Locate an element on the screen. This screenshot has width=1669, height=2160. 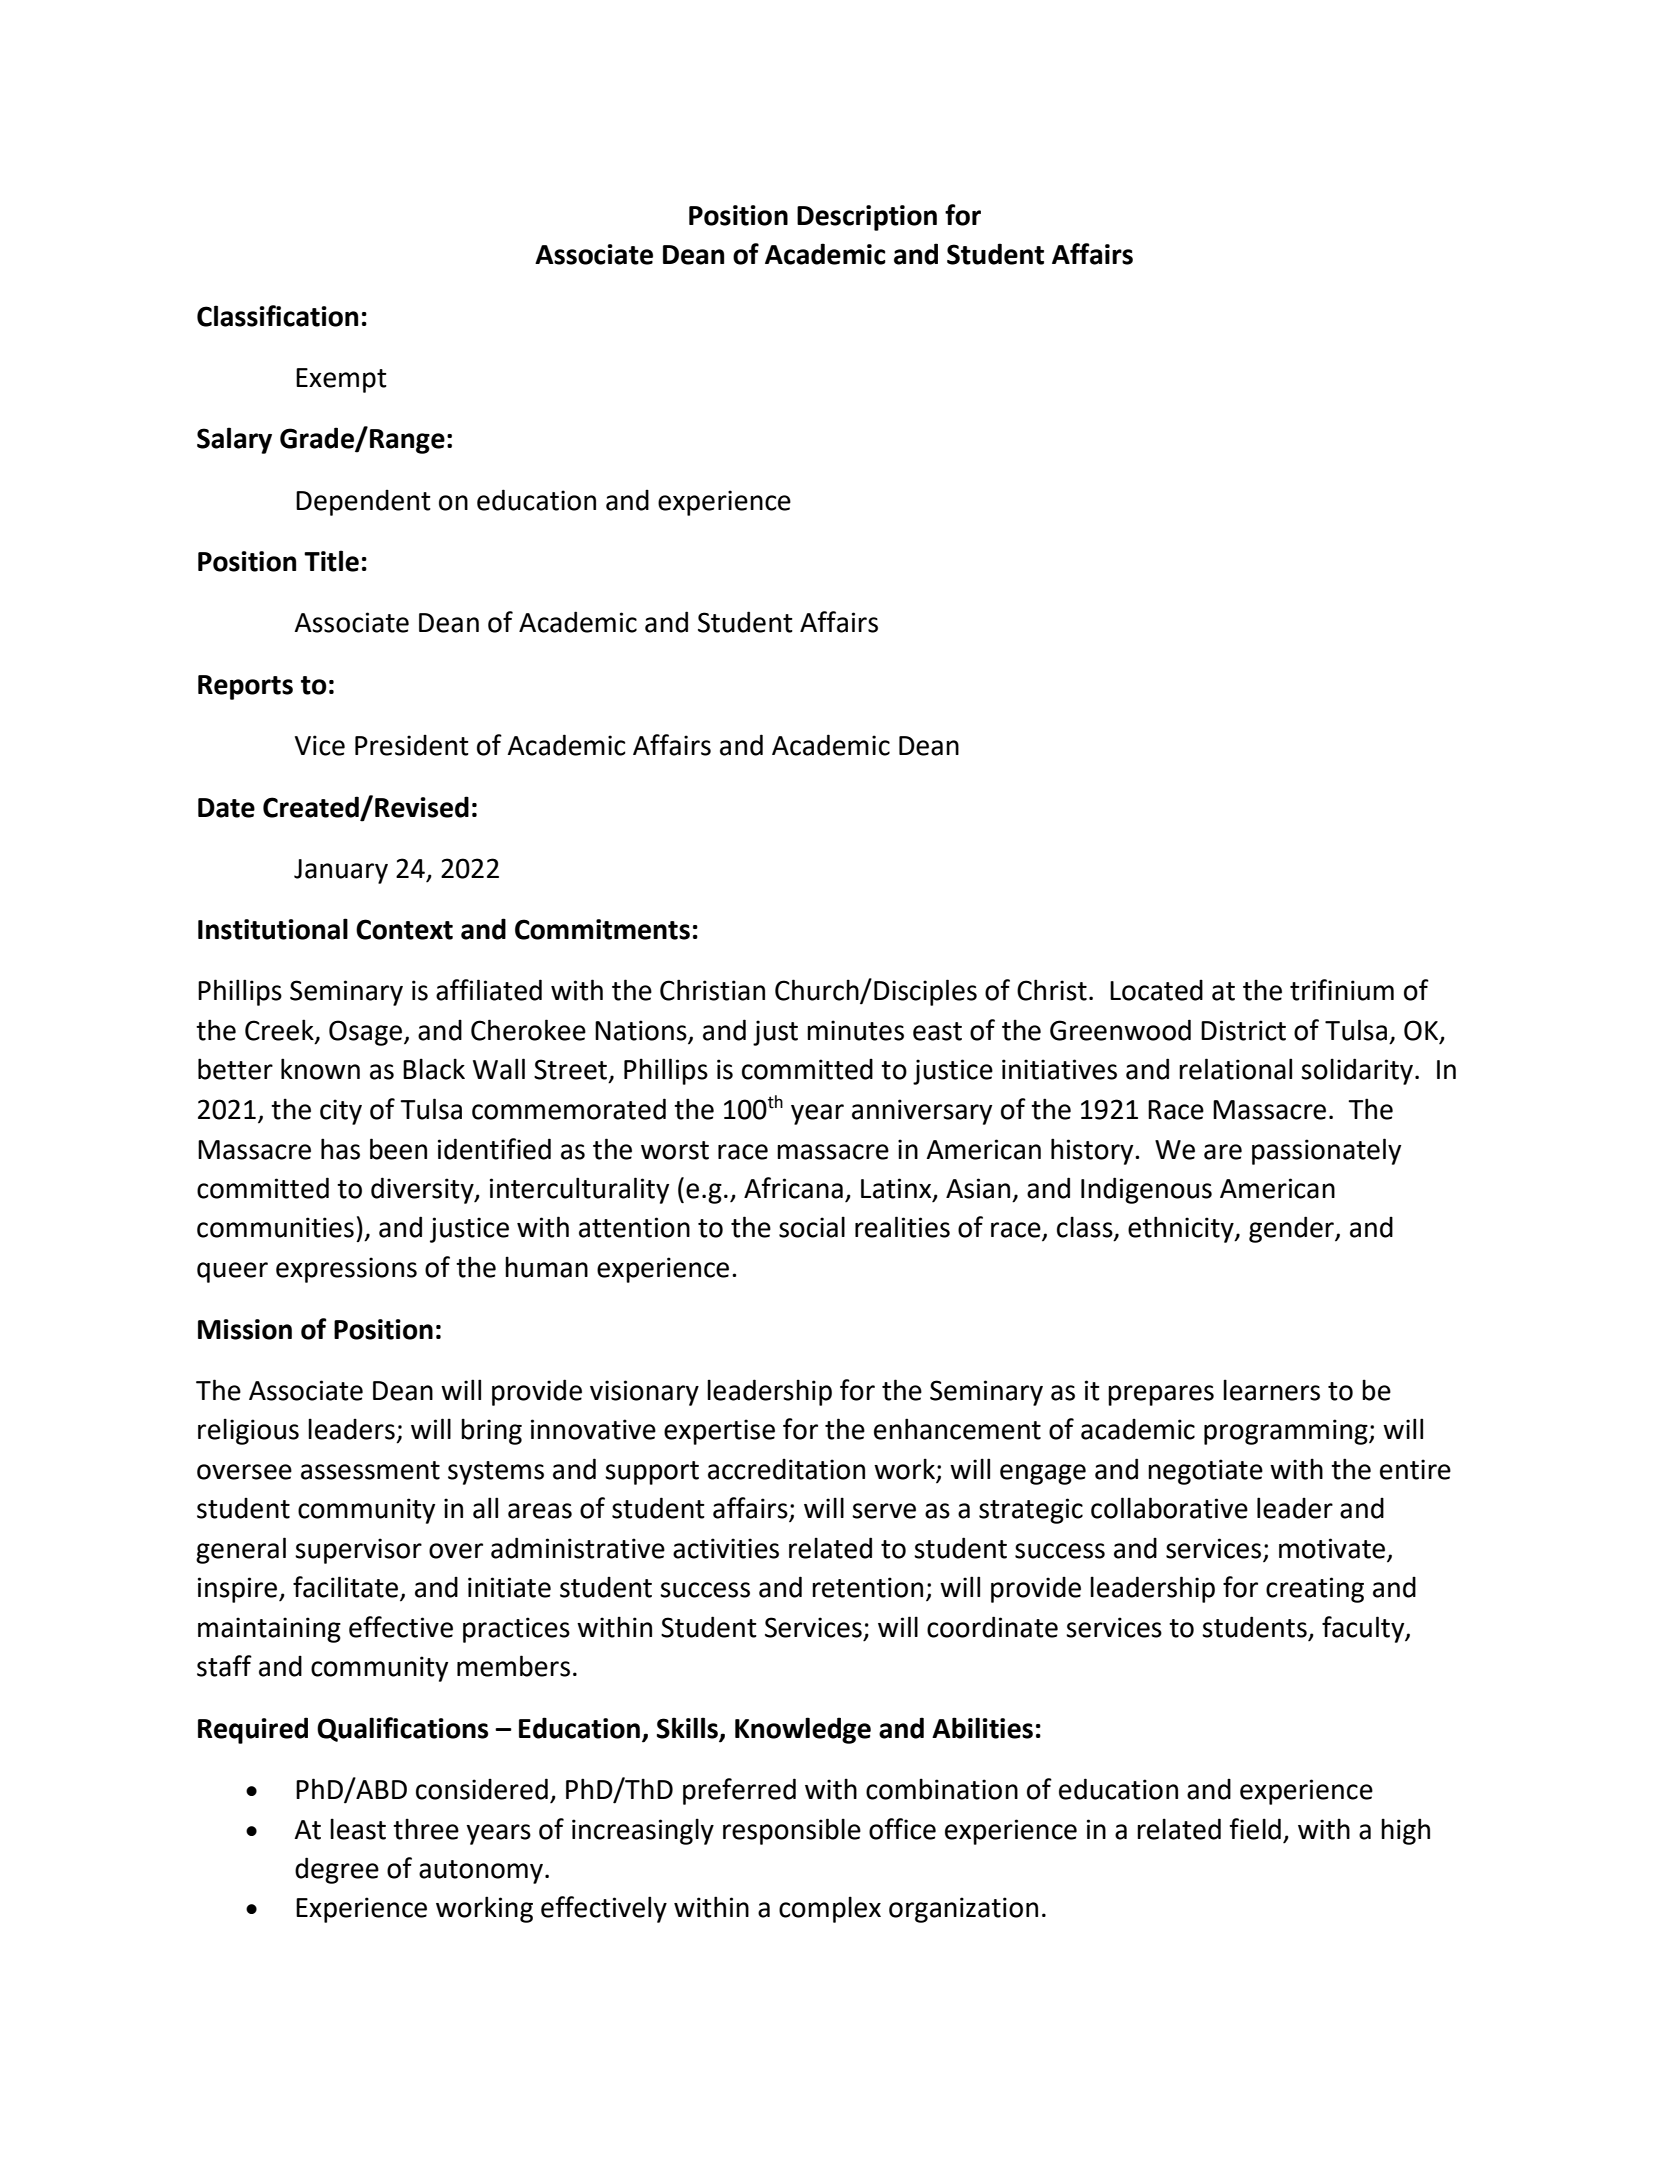
motivate is located at coordinates (1332, 1548).
